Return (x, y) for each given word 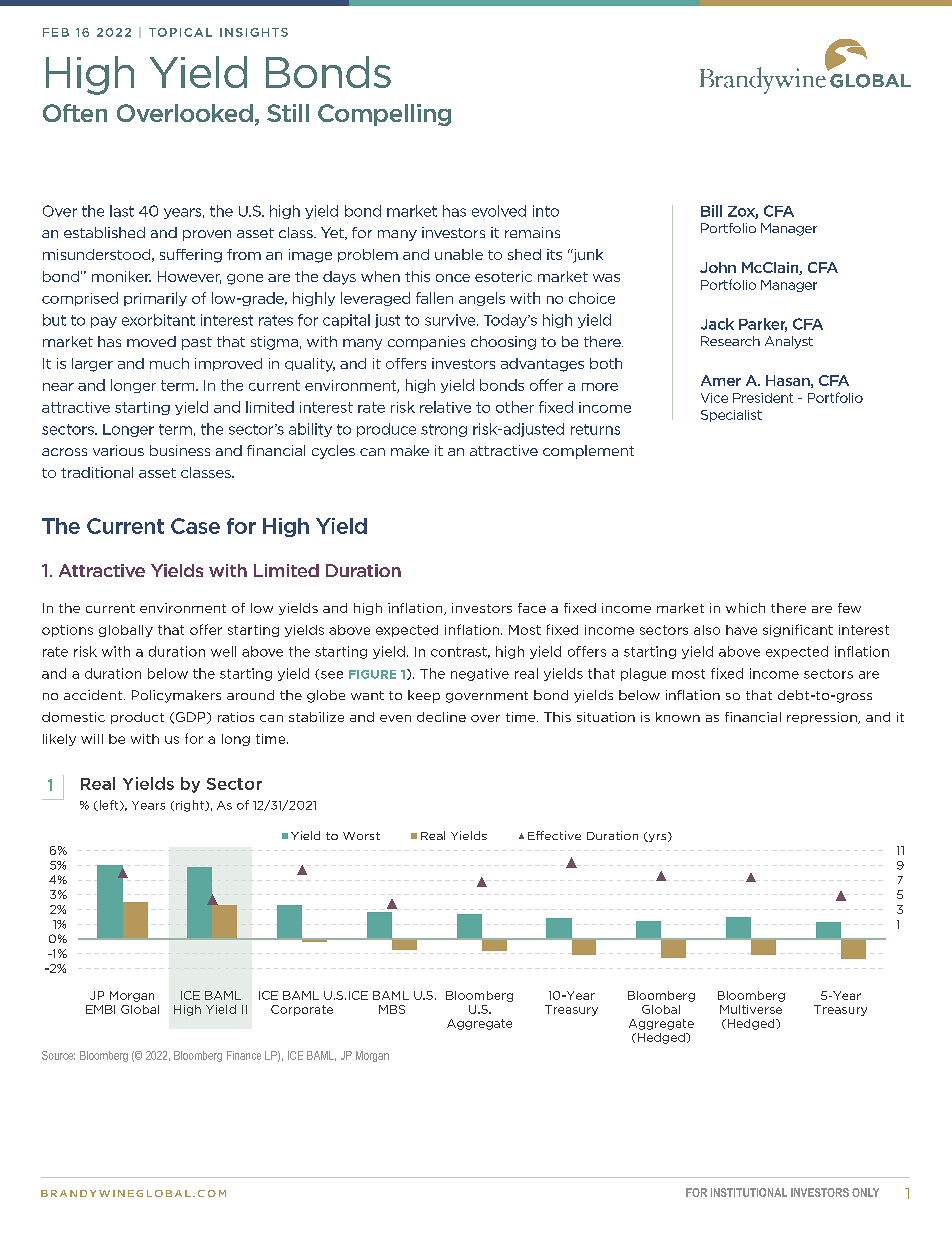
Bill (711, 211)
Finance (244, 1055)
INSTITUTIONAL (749, 1192)
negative (480, 674)
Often (75, 113)
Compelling (384, 115)
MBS (392, 1009)
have (741, 630)
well (223, 651)
